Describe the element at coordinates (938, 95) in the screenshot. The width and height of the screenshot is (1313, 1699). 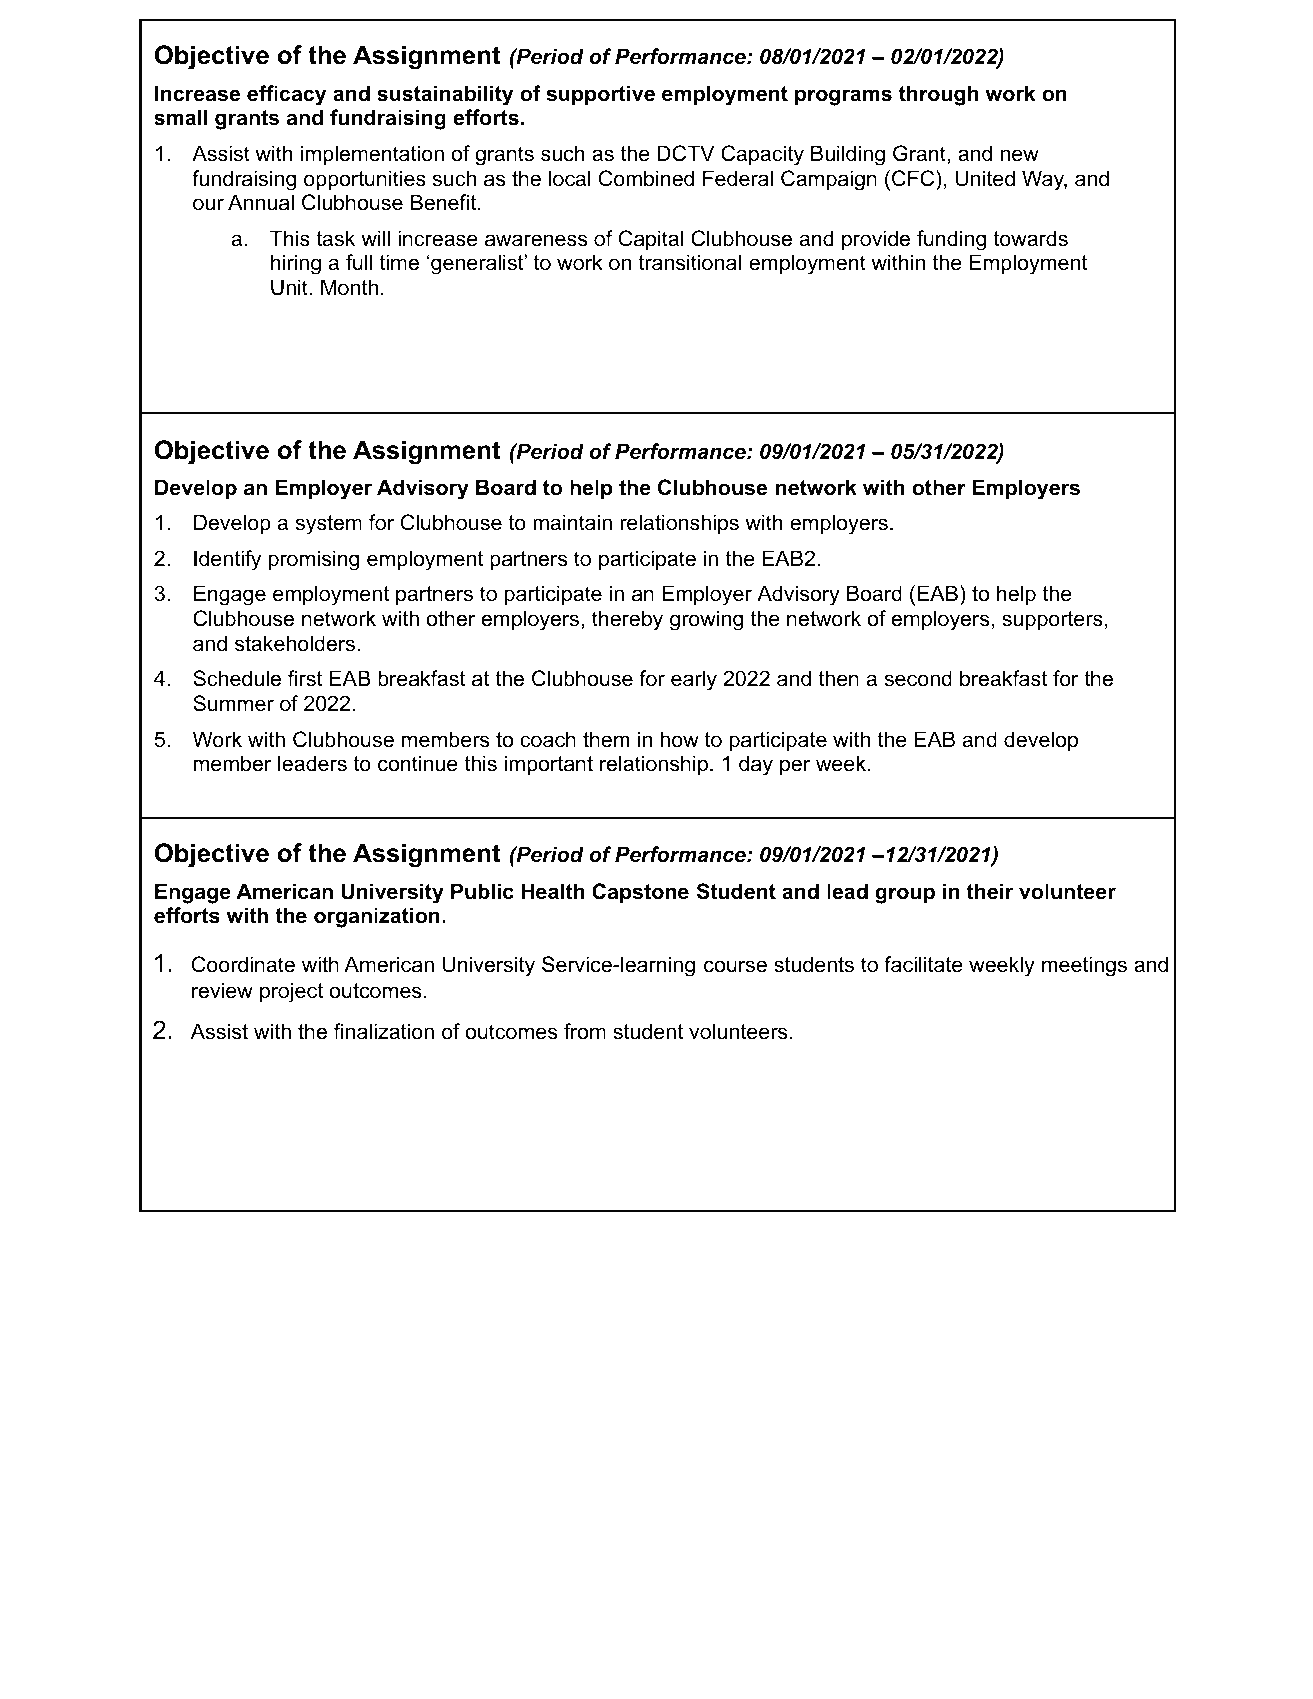
I see `through` at that location.
